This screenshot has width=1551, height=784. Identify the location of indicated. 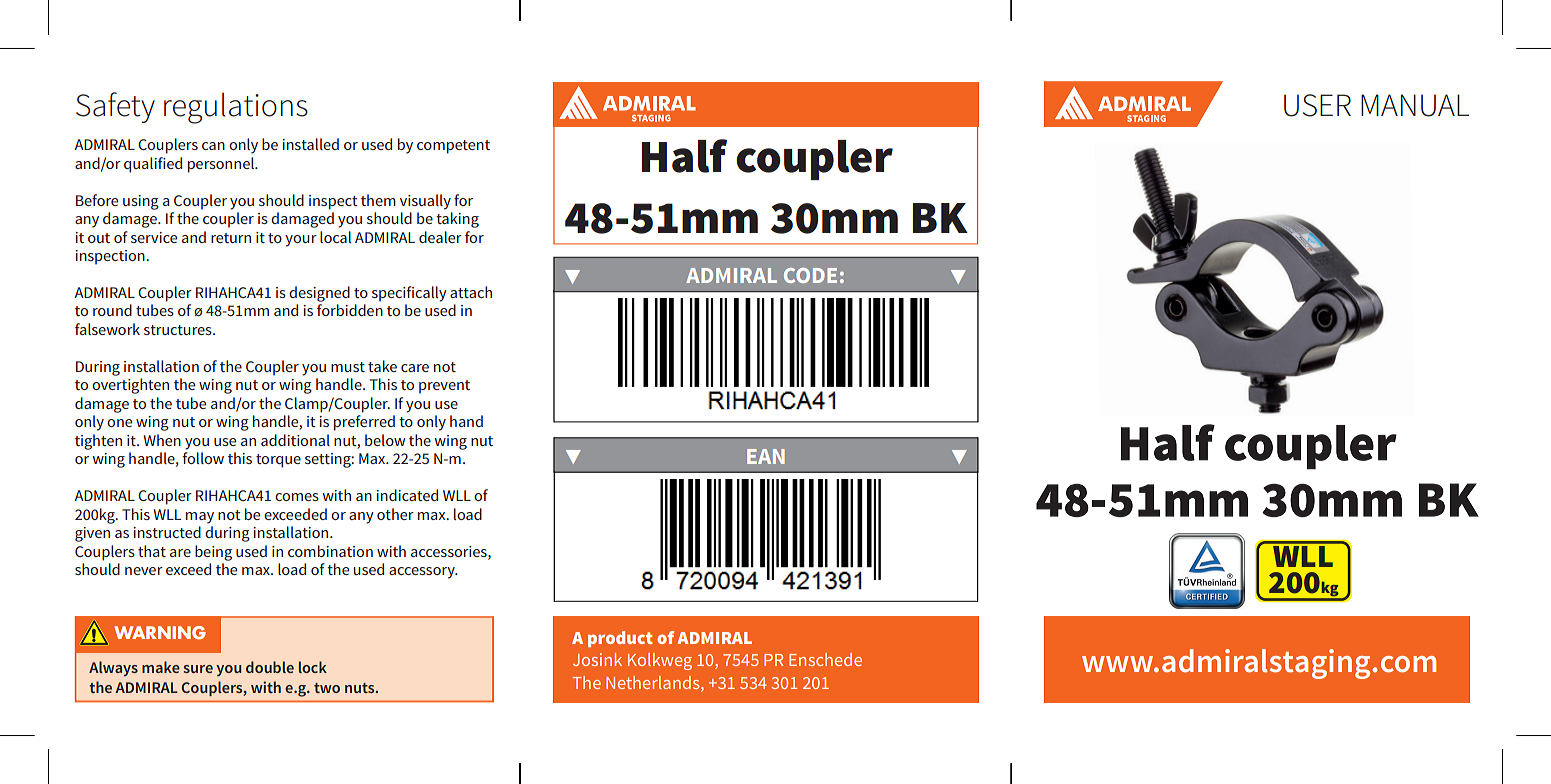
(407, 495).
